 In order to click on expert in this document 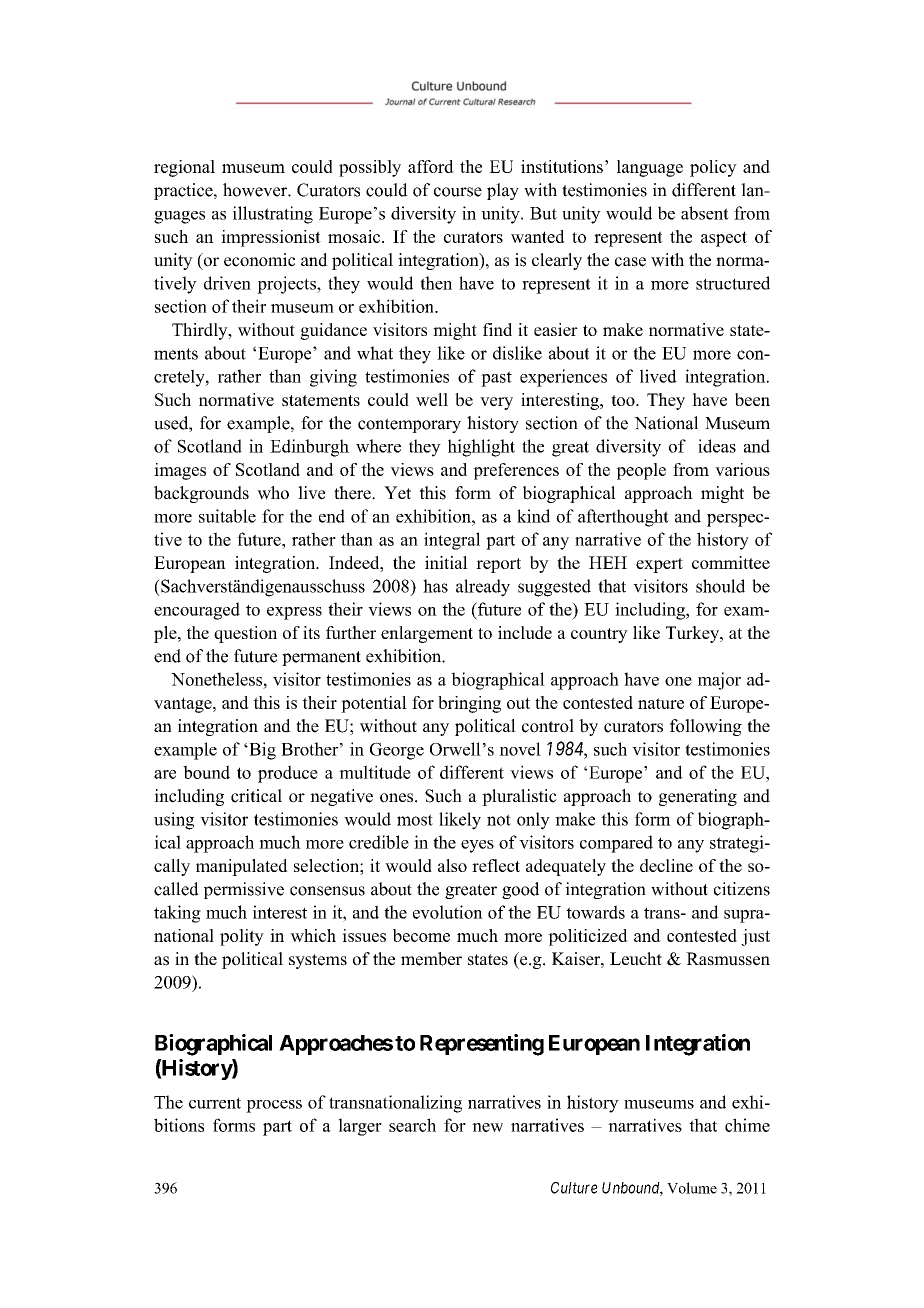, I will do `click(659, 565)`.
